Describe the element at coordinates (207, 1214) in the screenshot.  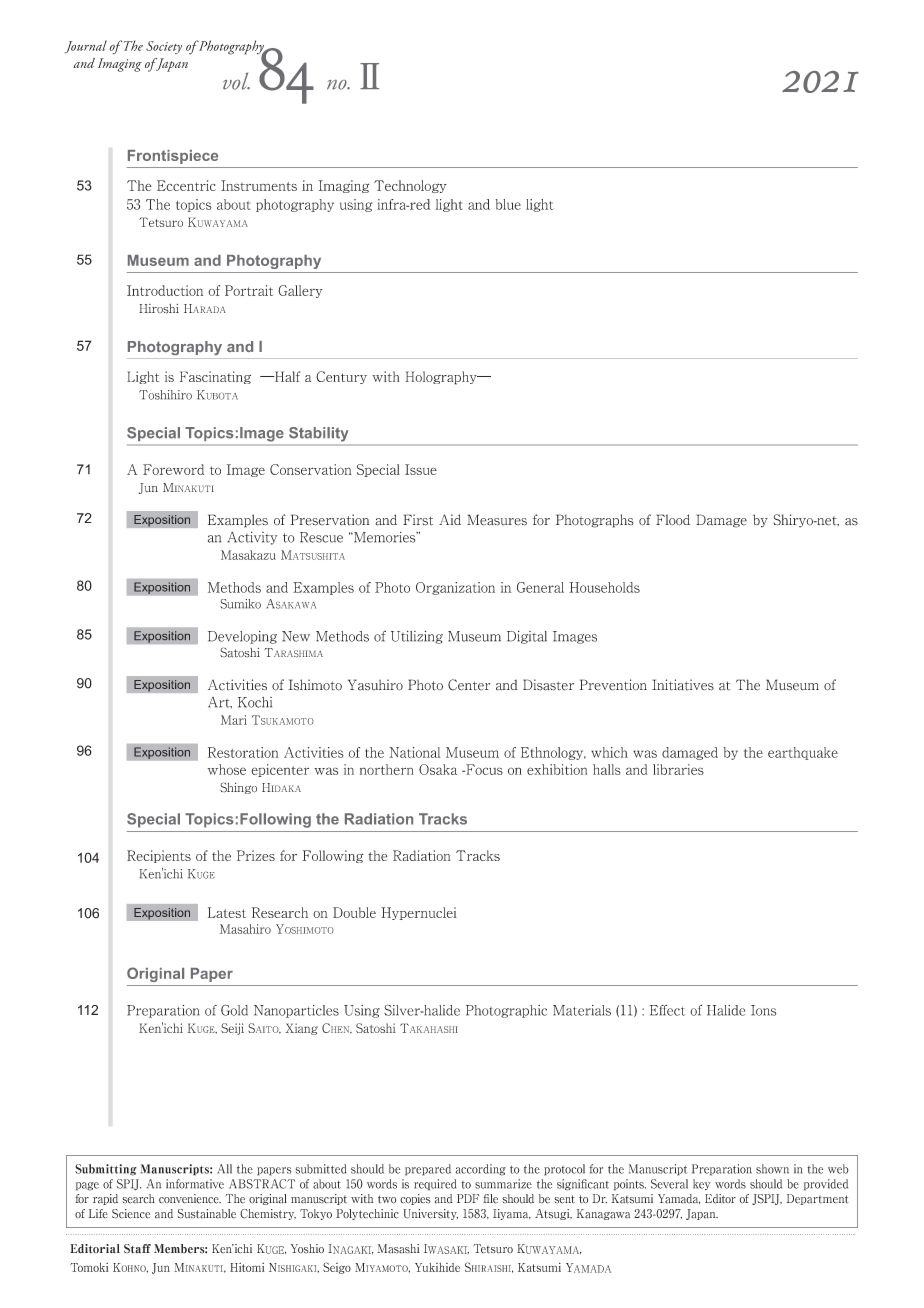
I see `Sustainable` at that location.
